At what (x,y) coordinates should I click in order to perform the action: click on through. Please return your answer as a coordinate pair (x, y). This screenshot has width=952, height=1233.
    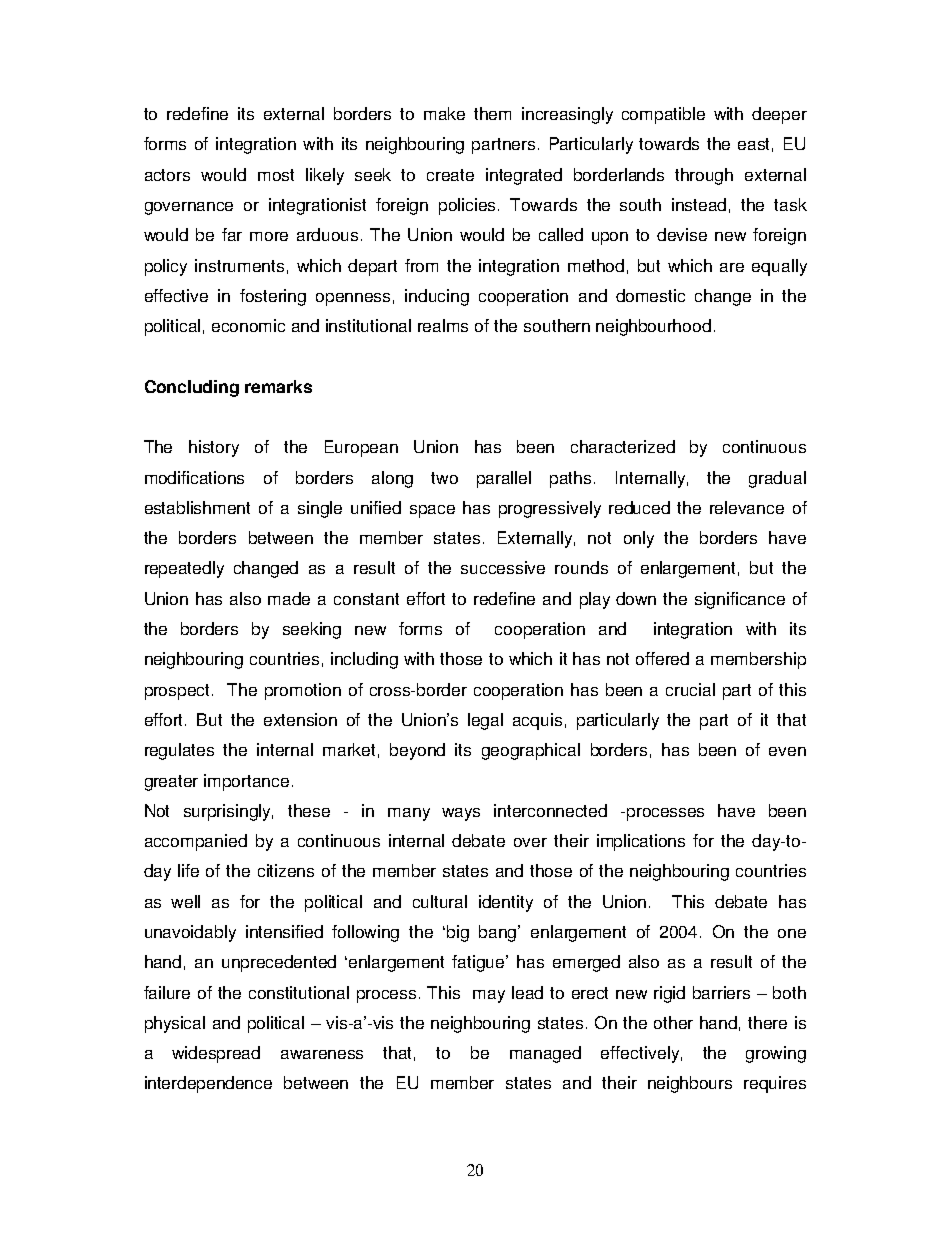
    Looking at the image, I should click on (704, 176).
